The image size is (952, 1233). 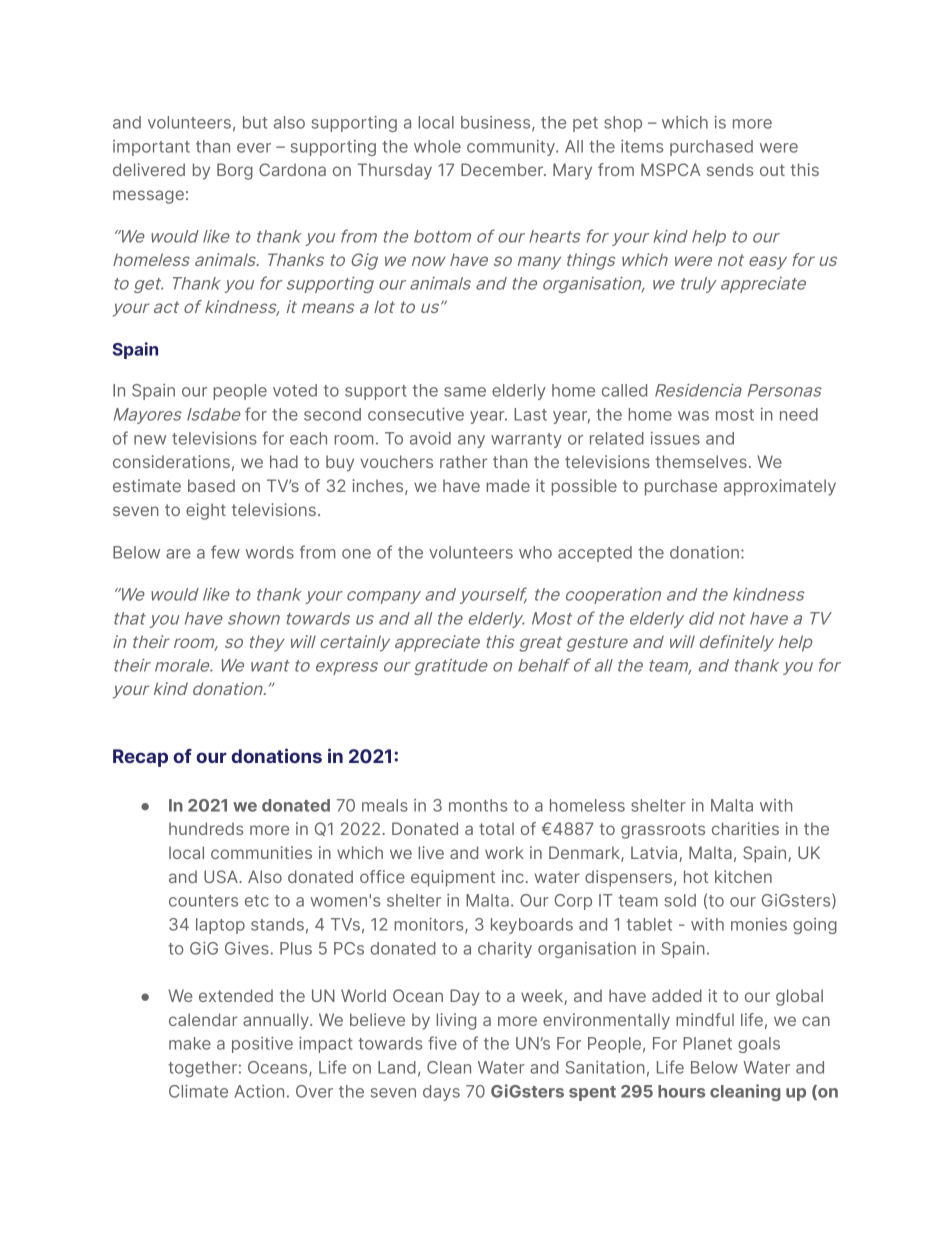 I want to click on was, so click(x=693, y=416).
